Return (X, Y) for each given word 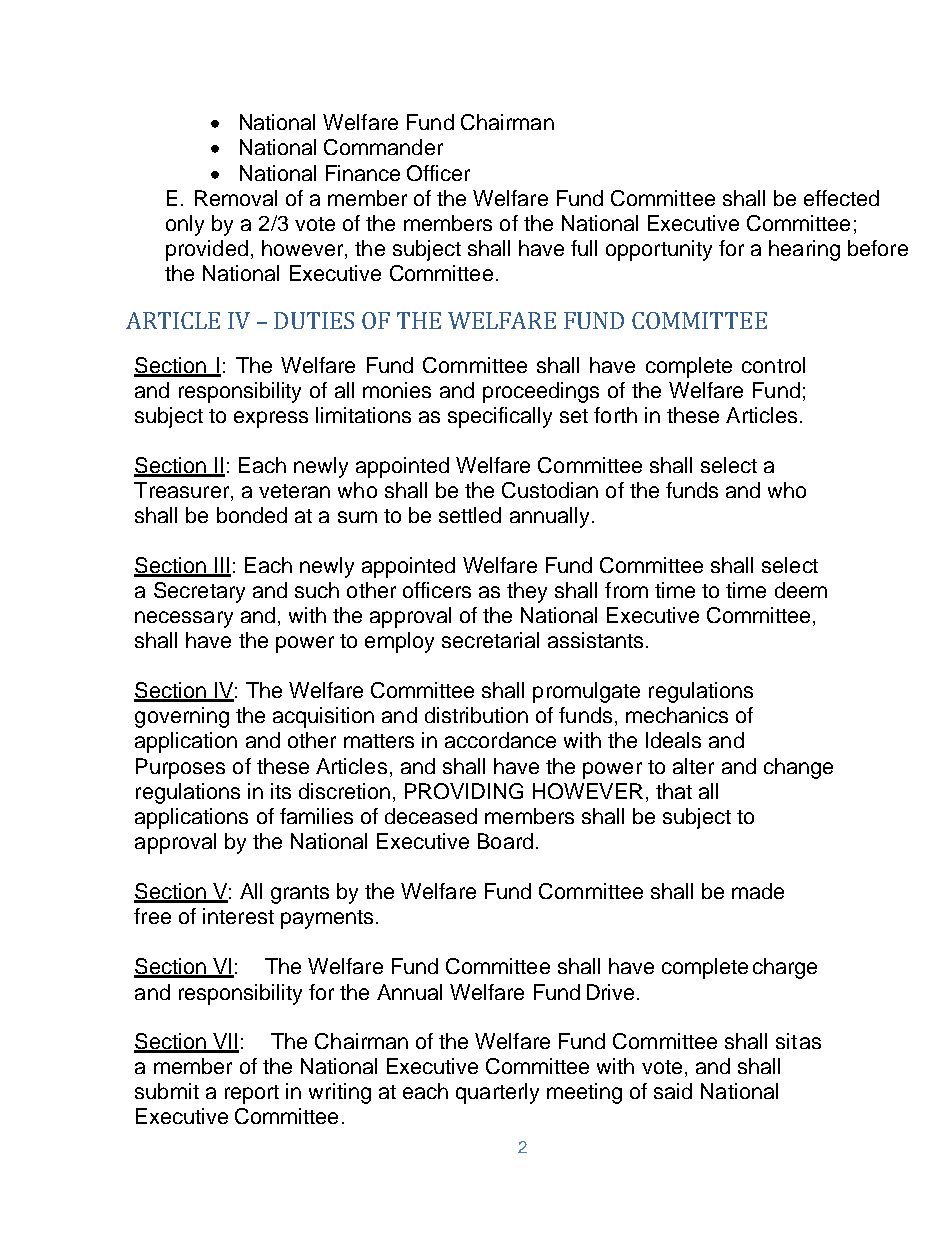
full (584, 248)
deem (801, 590)
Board (505, 841)
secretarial (490, 640)
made (758, 891)
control (773, 365)
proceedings (541, 392)
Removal (236, 198)
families (316, 816)
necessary (184, 619)
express (271, 419)
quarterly (497, 1093)
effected (841, 198)
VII (225, 1042)
